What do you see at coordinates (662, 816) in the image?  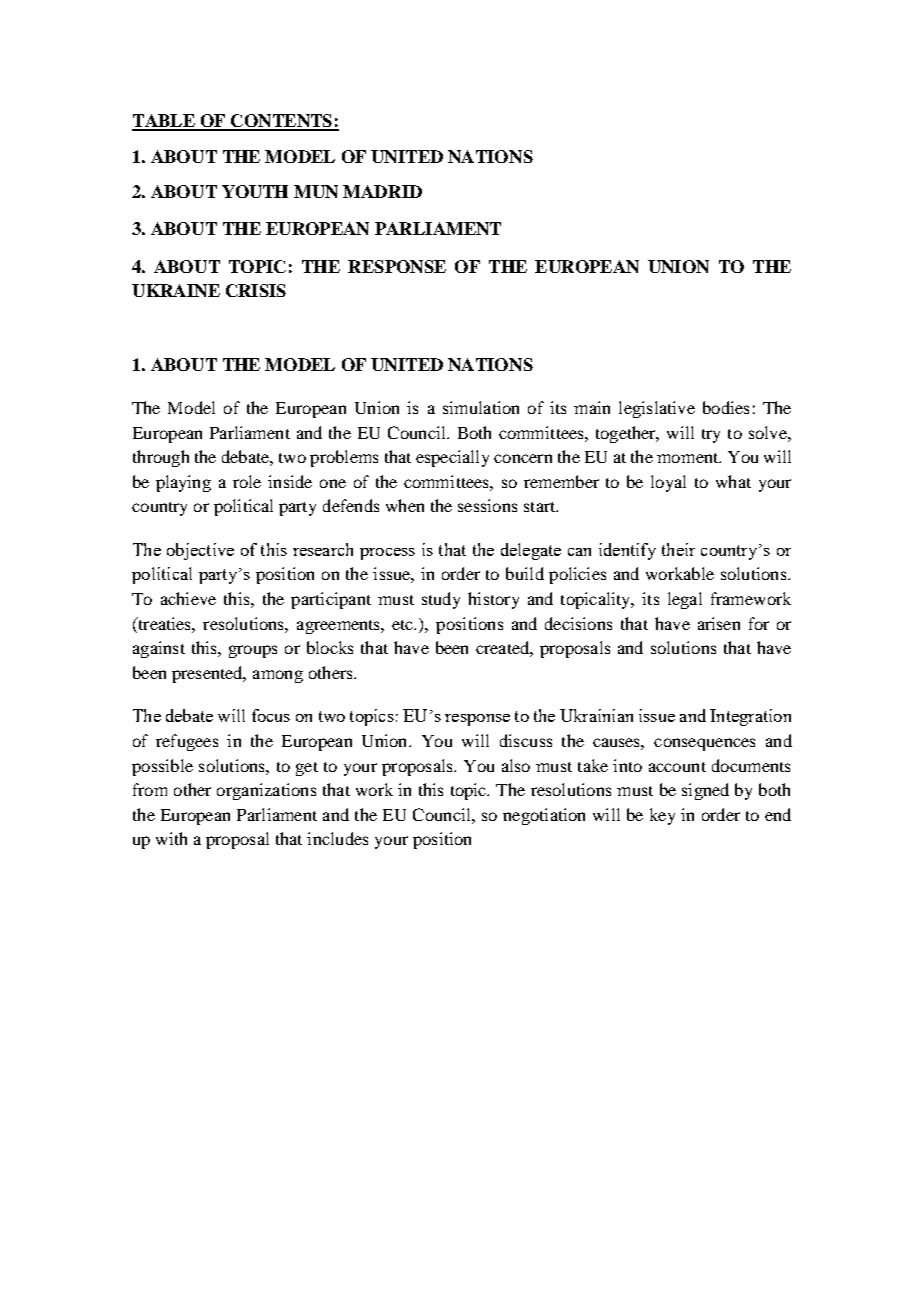 I see `key` at bounding box center [662, 816].
